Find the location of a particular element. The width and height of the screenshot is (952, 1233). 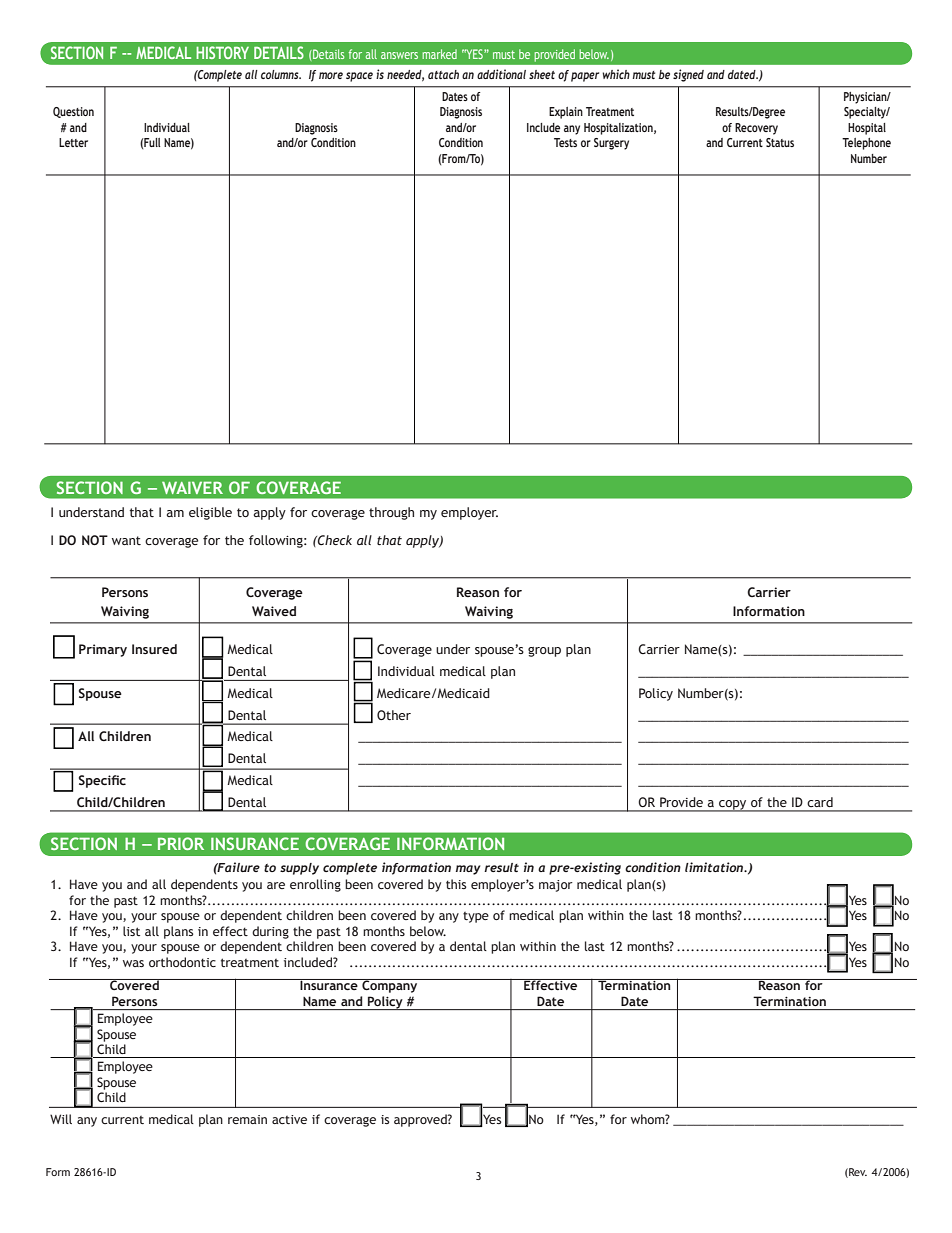

attach is located at coordinates (443, 74).
